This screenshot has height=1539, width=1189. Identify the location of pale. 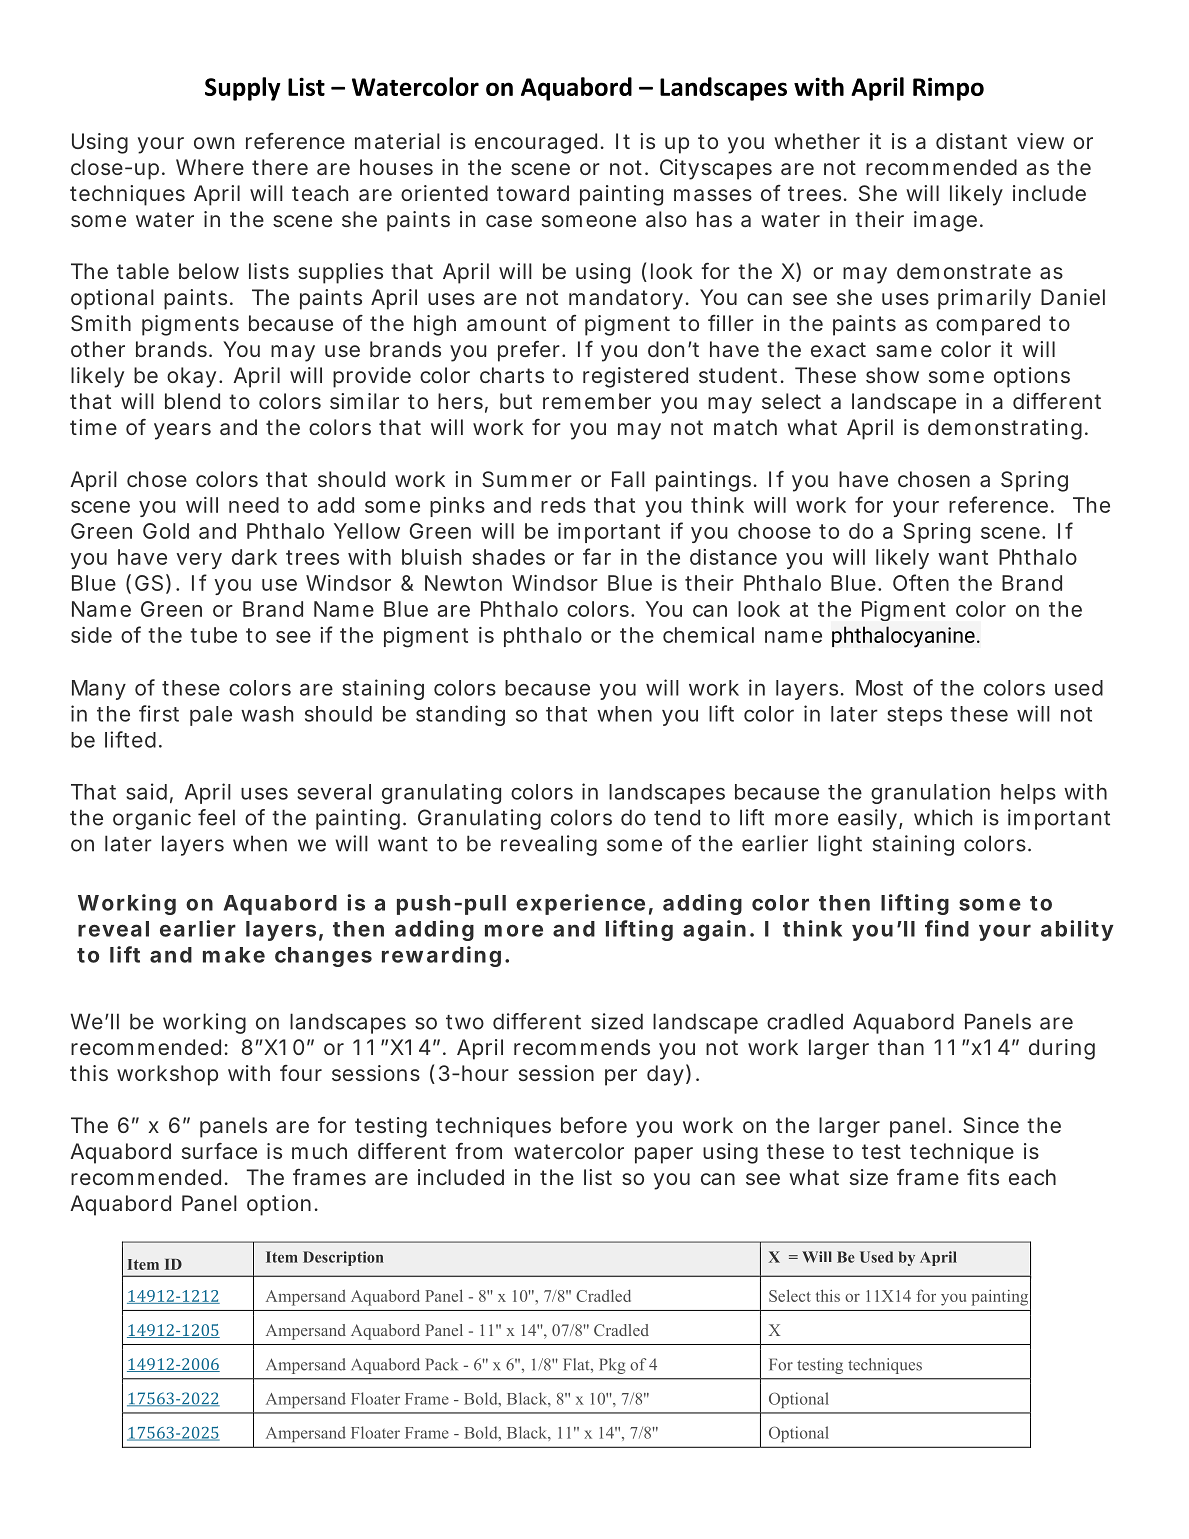
(211, 716).
